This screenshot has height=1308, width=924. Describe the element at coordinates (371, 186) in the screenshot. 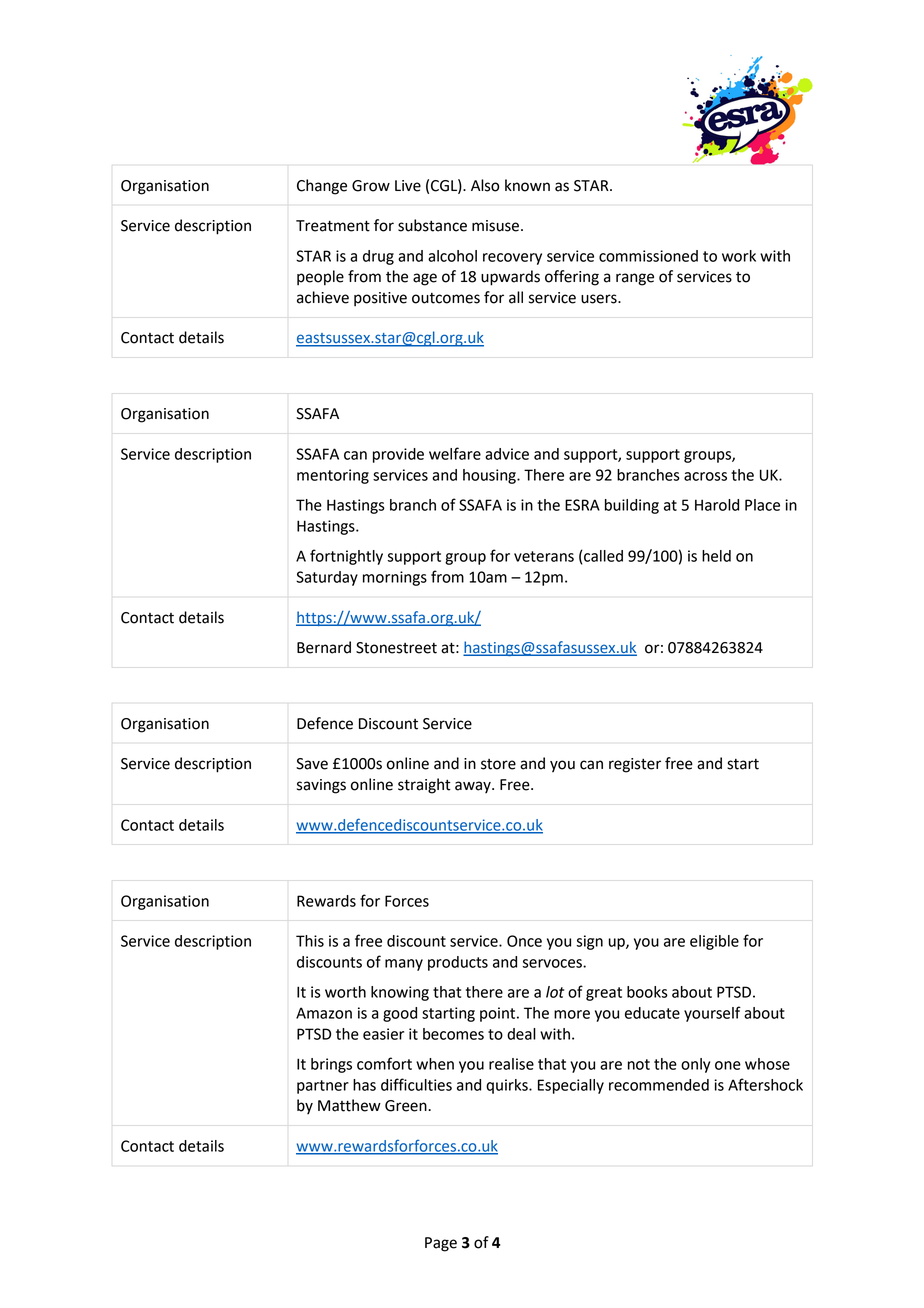

I see `Grow` at that location.
